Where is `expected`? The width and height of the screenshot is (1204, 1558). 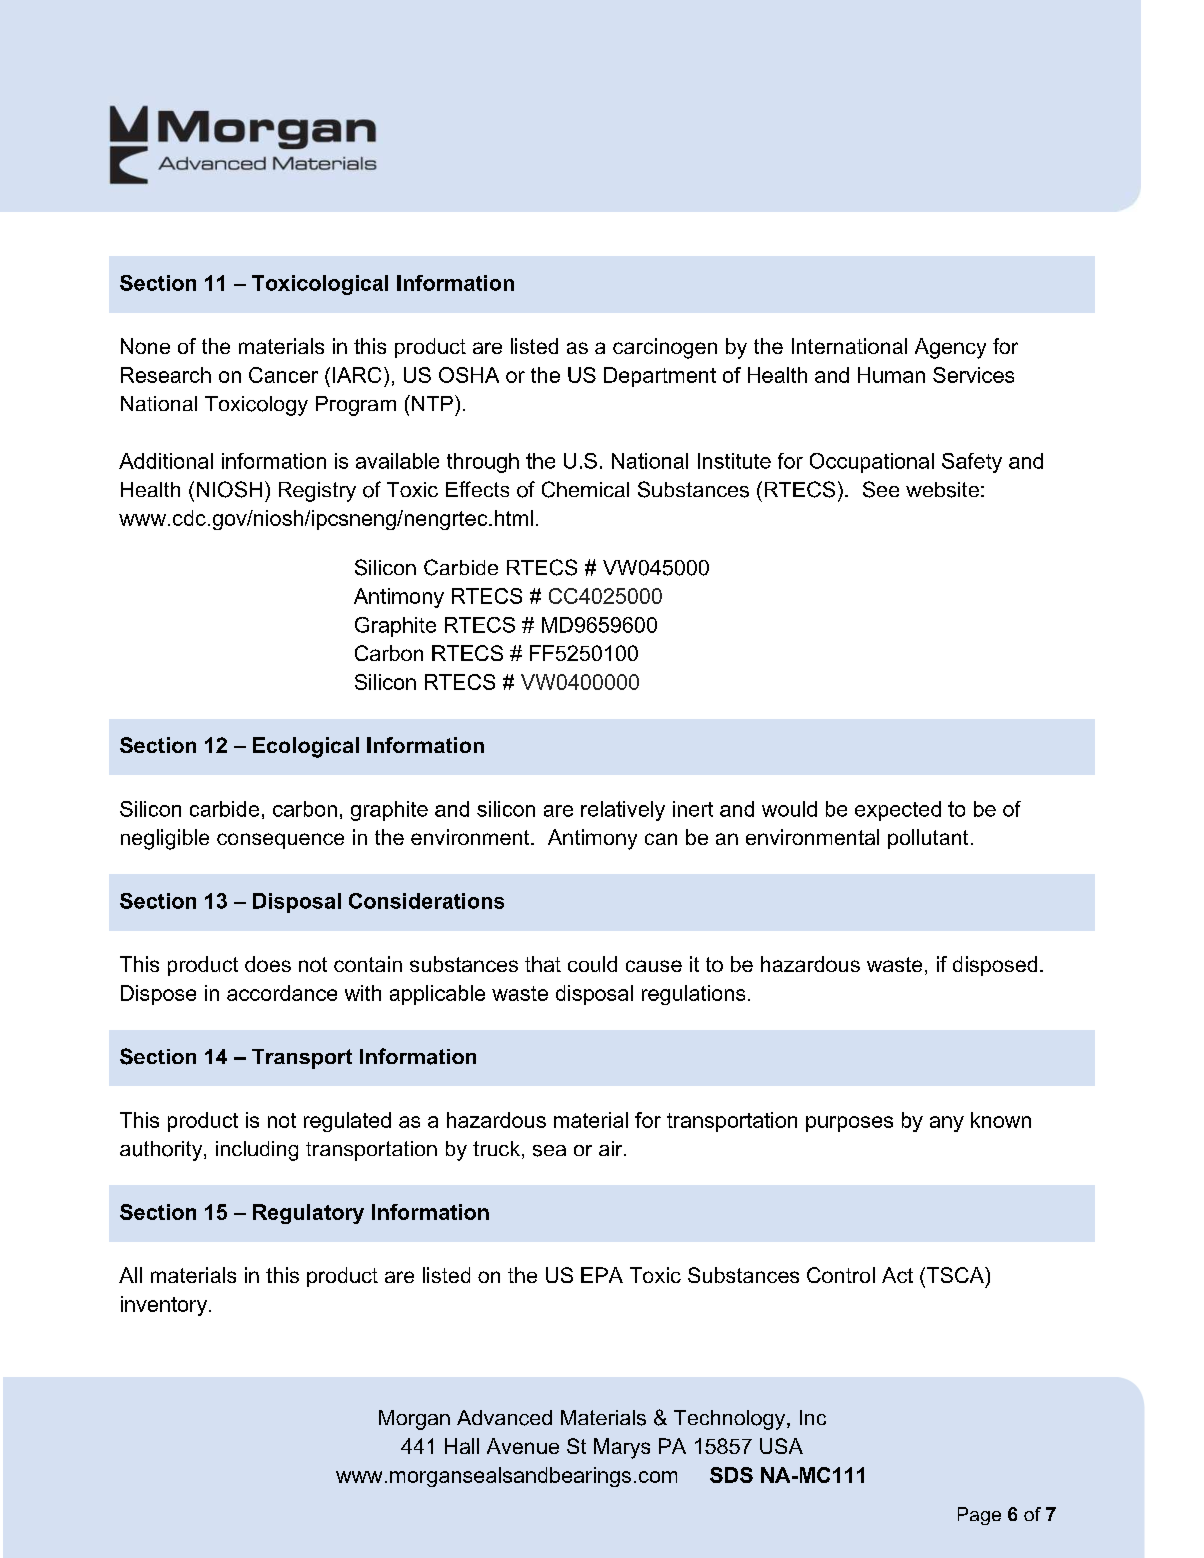
expected is located at coordinates (898, 811).
